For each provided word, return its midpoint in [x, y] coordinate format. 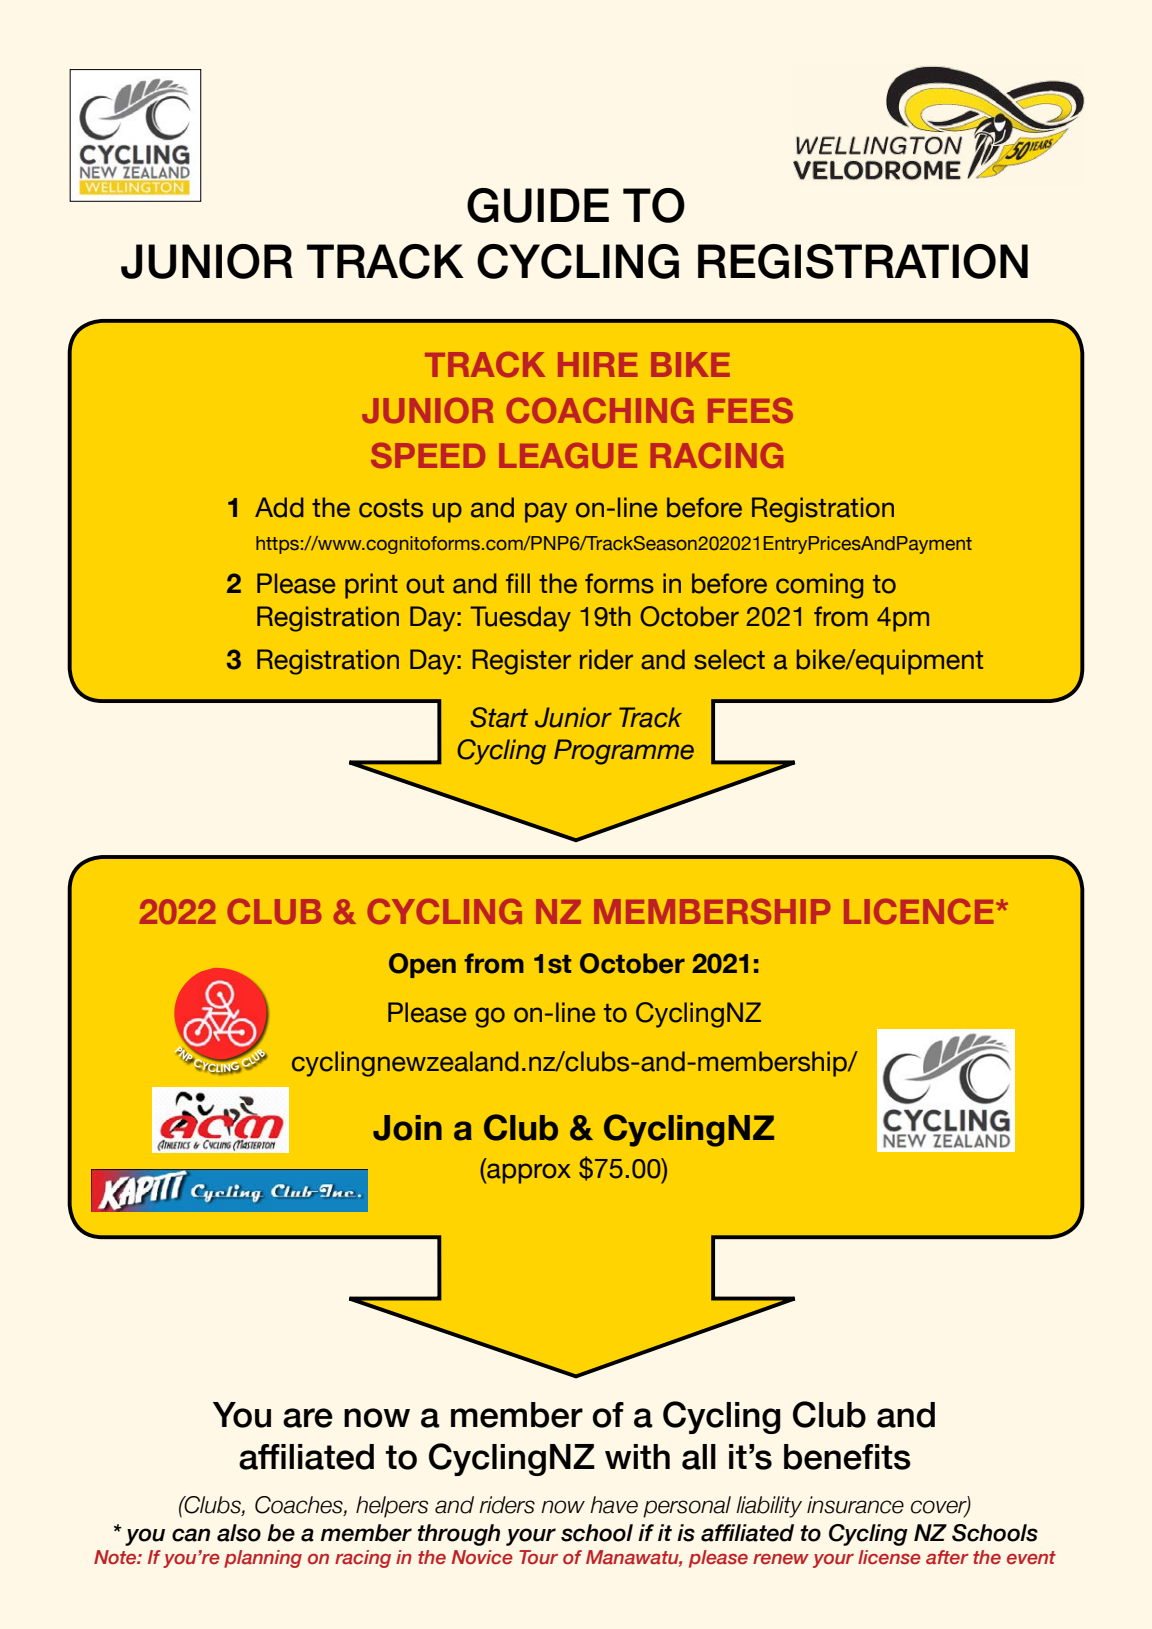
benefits [847, 1457]
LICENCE [918, 911]
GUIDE [538, 205]
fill [518, 583]
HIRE [597, 364]
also [239, 1533]
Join [407, 1128]
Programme [624, 752]
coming [819, 586]
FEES [750, 410]
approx [528, 1173]
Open [422, 965]
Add [279, 507]
